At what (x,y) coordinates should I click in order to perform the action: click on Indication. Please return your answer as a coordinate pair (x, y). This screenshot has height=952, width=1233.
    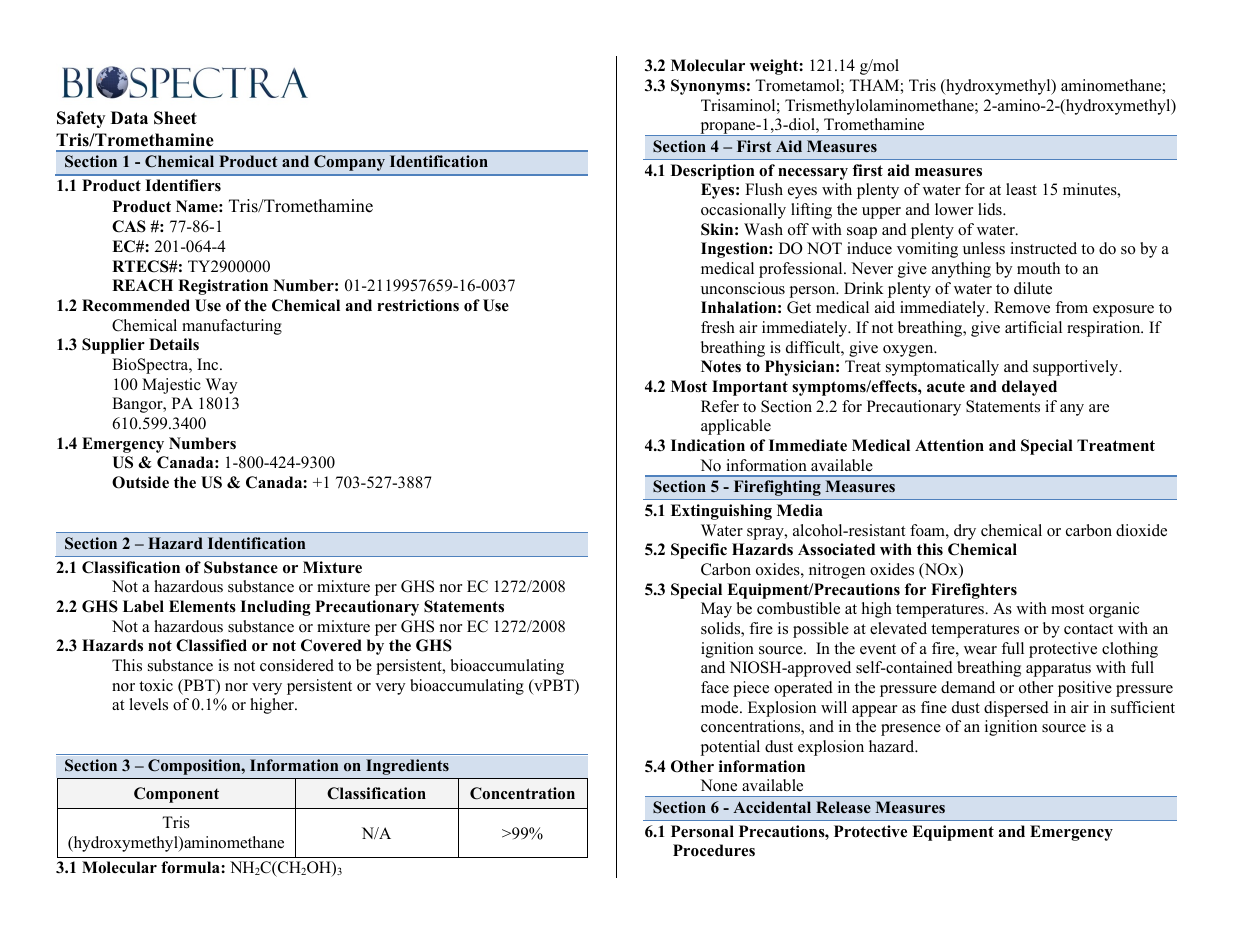
    Looking at the image, I should click on (708, 445).
